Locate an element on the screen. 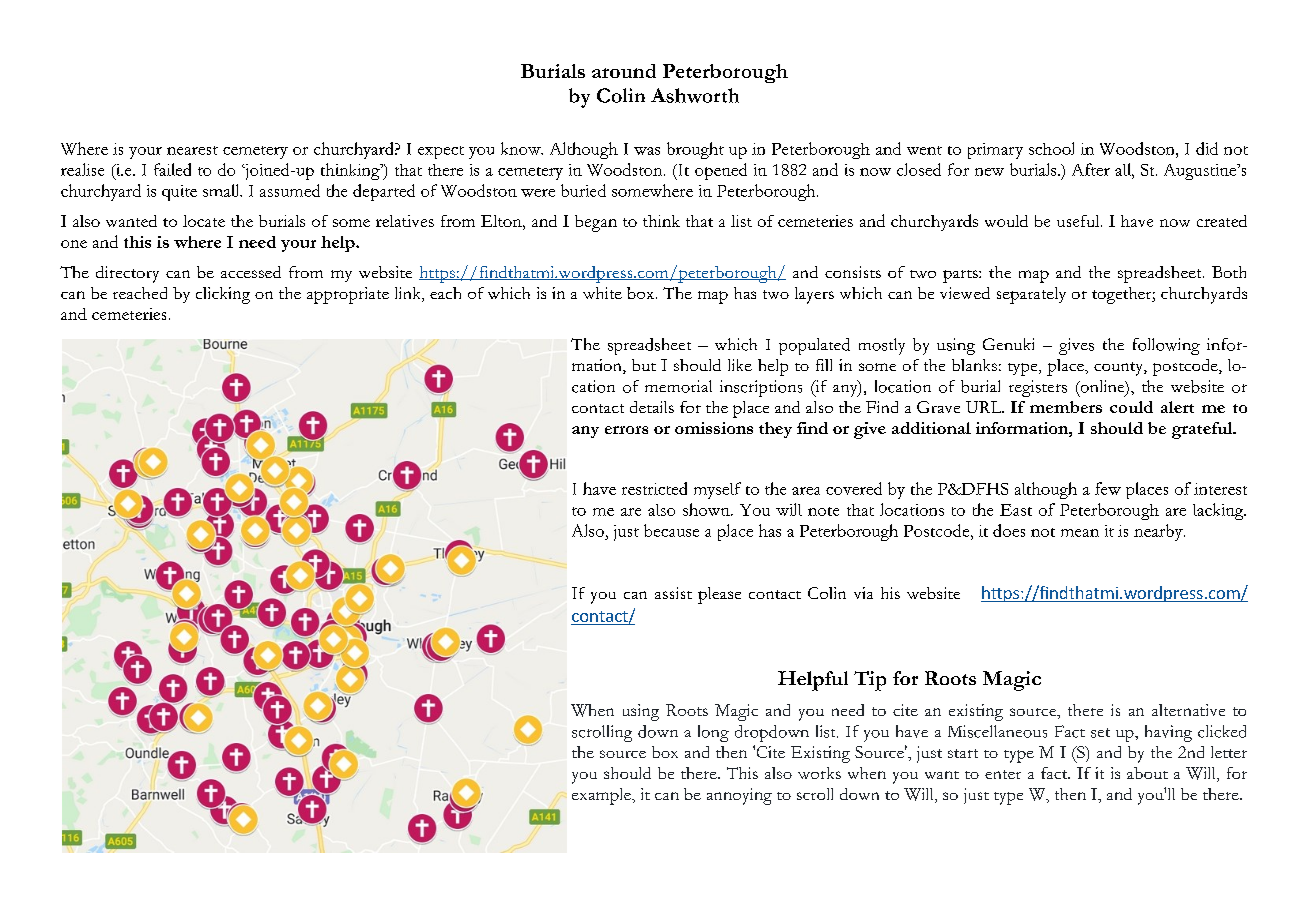 Image resolution: width=1308 pixels, height=924 pixels. school is located at coordinates (1051, 148).
